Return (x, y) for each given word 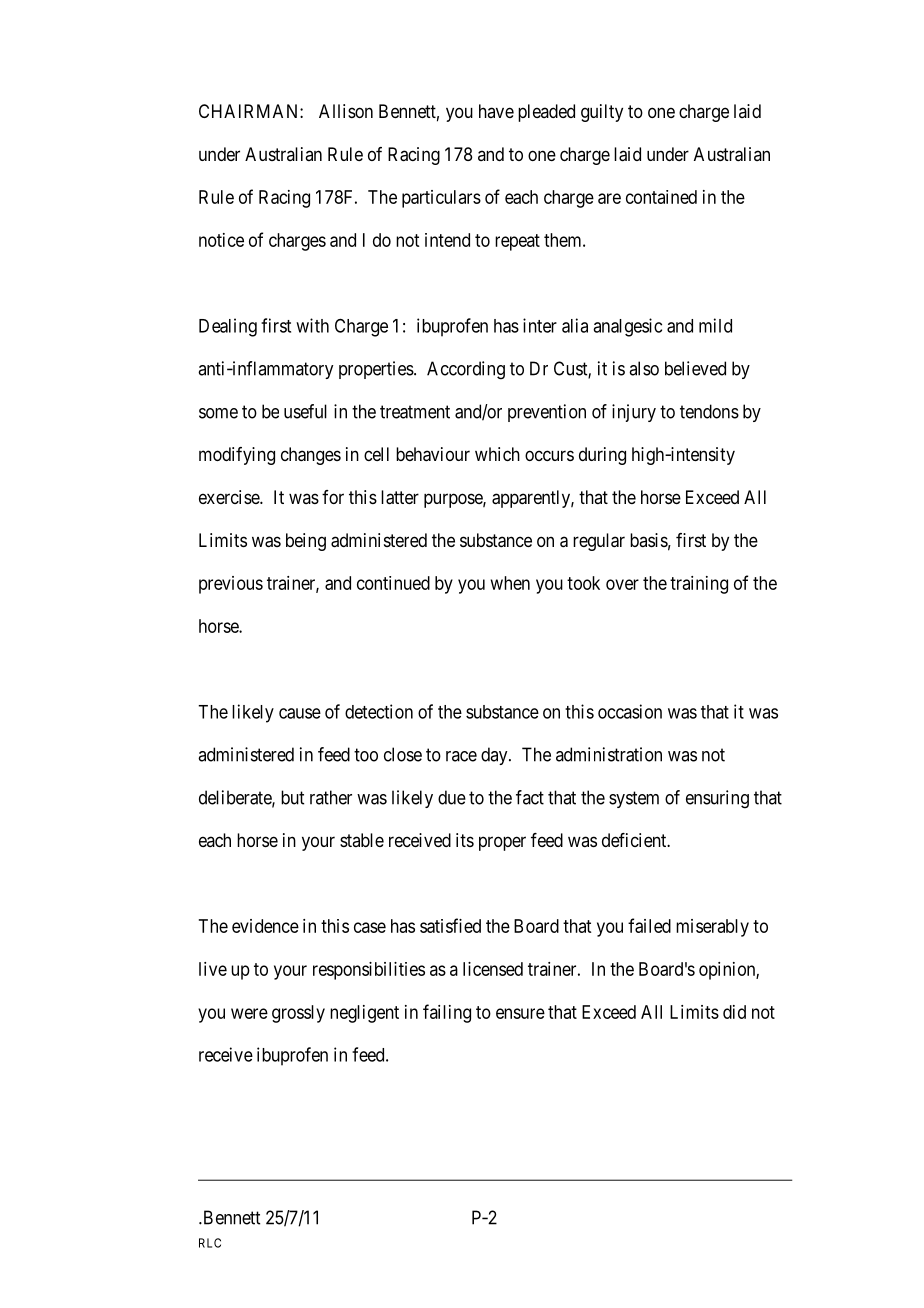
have (496, 111)
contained (661, 197)
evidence (265, 926)
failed (649, 925)
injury (634, 413)
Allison (346, 111)
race (461, 756)
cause (300, 713)
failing (447, 1013)
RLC (210, 1243)
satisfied (450, 925)
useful (305, 411)
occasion (630, 711)
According (466, 370)
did (734, 1012)
